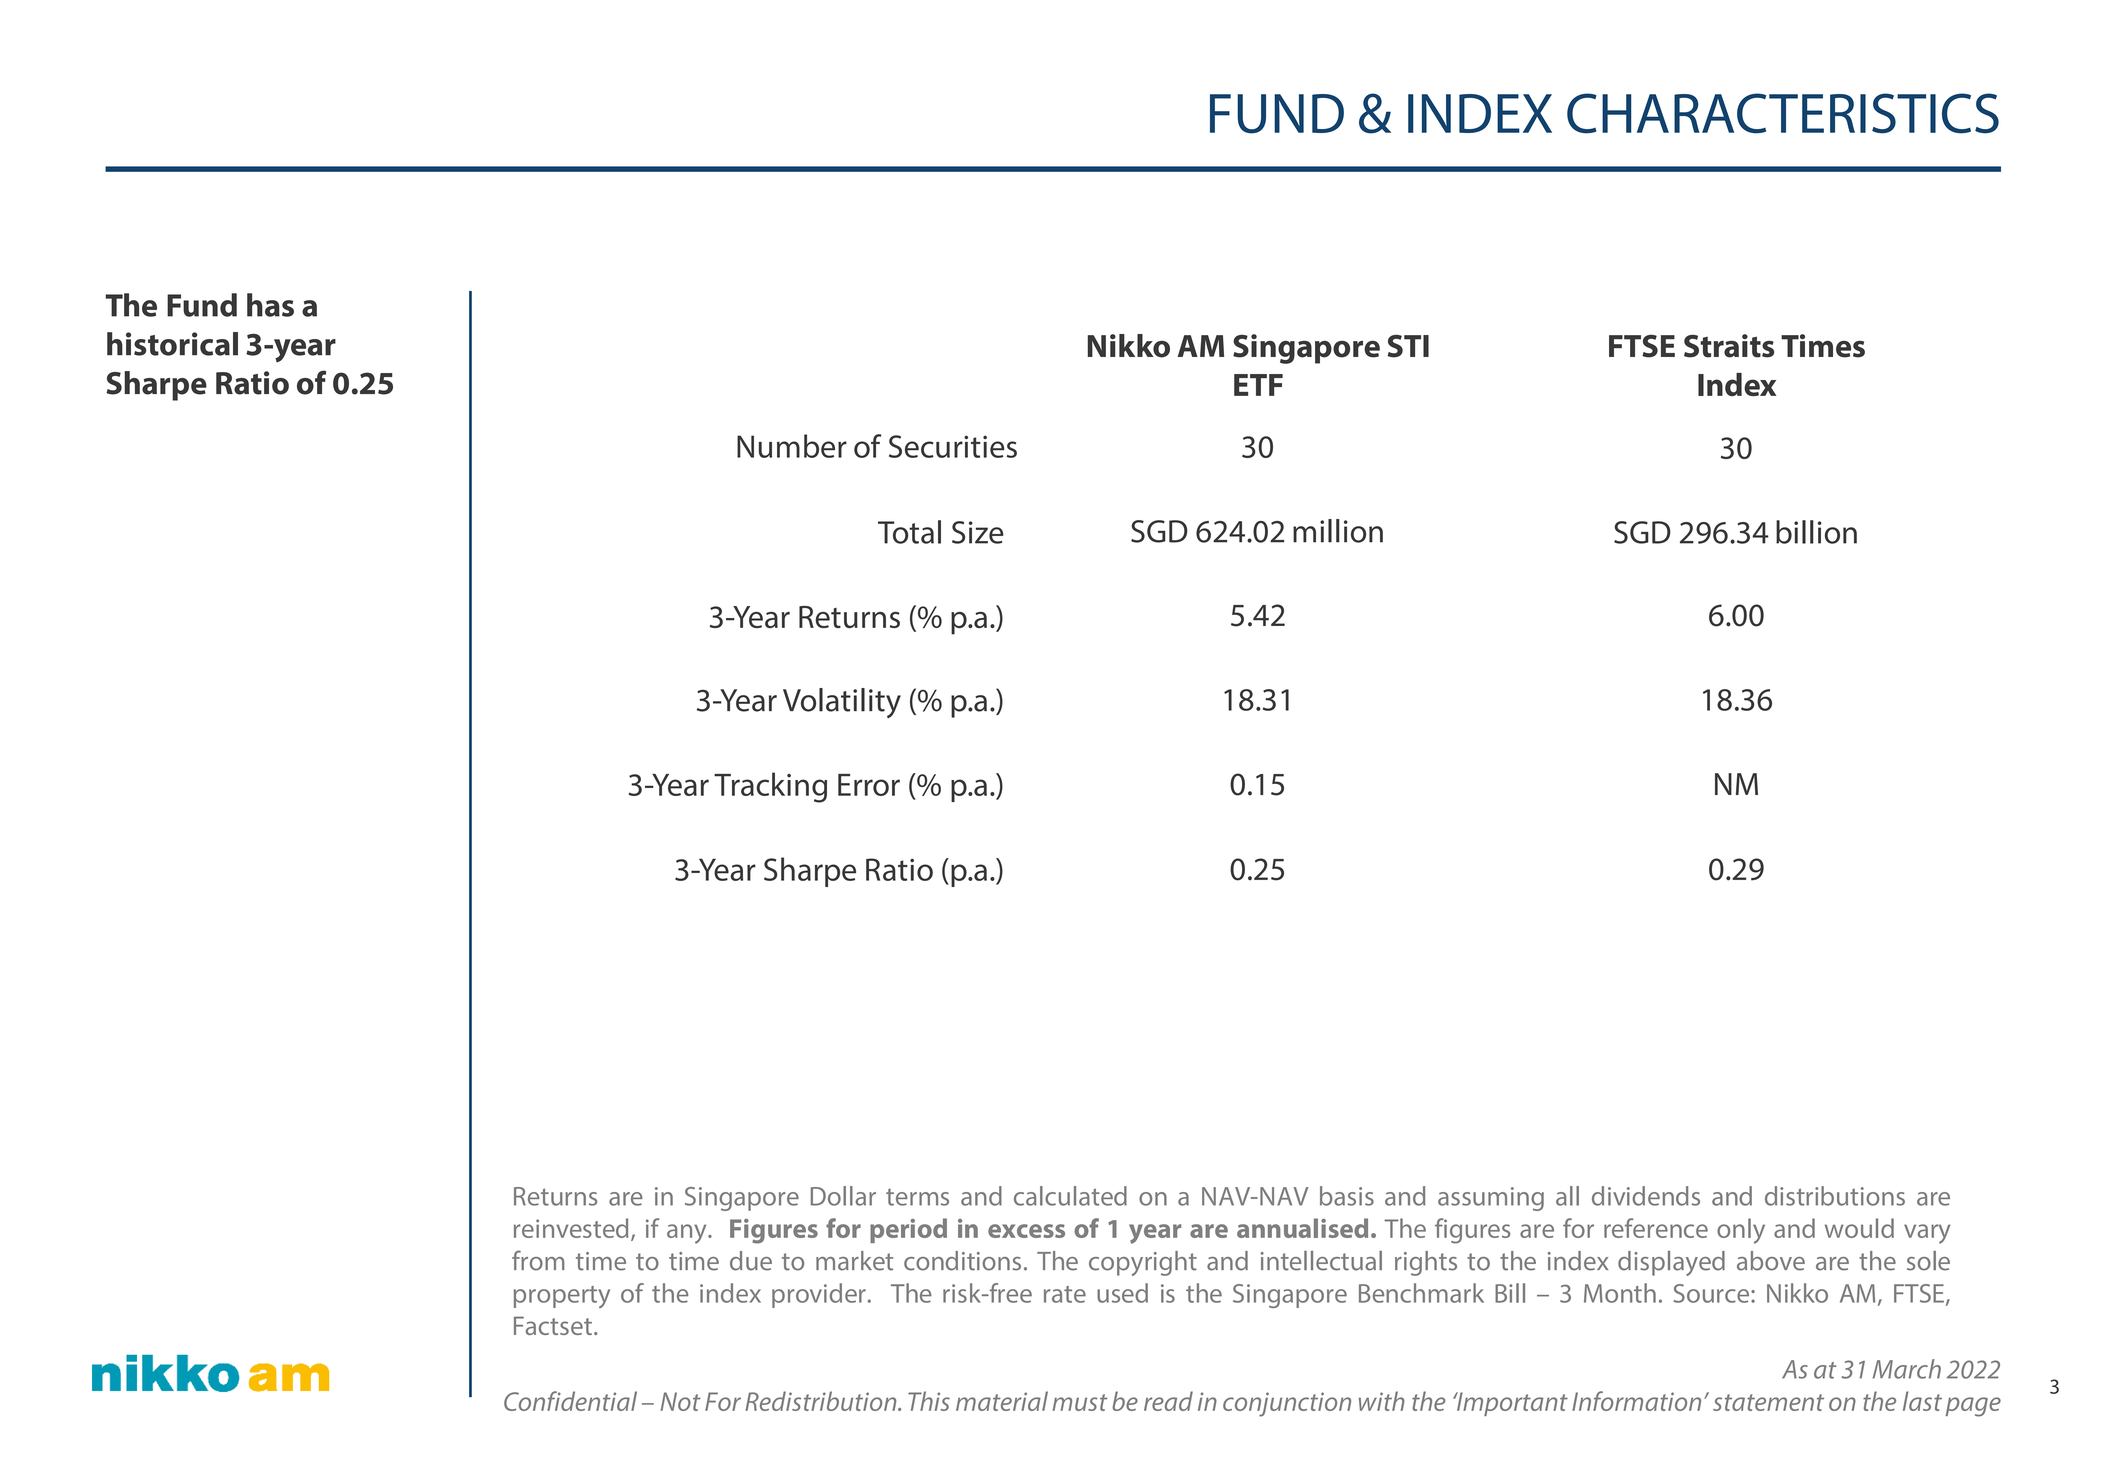  Describe the element at coordinates (1258, 385) in the page. I see `ETF` at that location.
